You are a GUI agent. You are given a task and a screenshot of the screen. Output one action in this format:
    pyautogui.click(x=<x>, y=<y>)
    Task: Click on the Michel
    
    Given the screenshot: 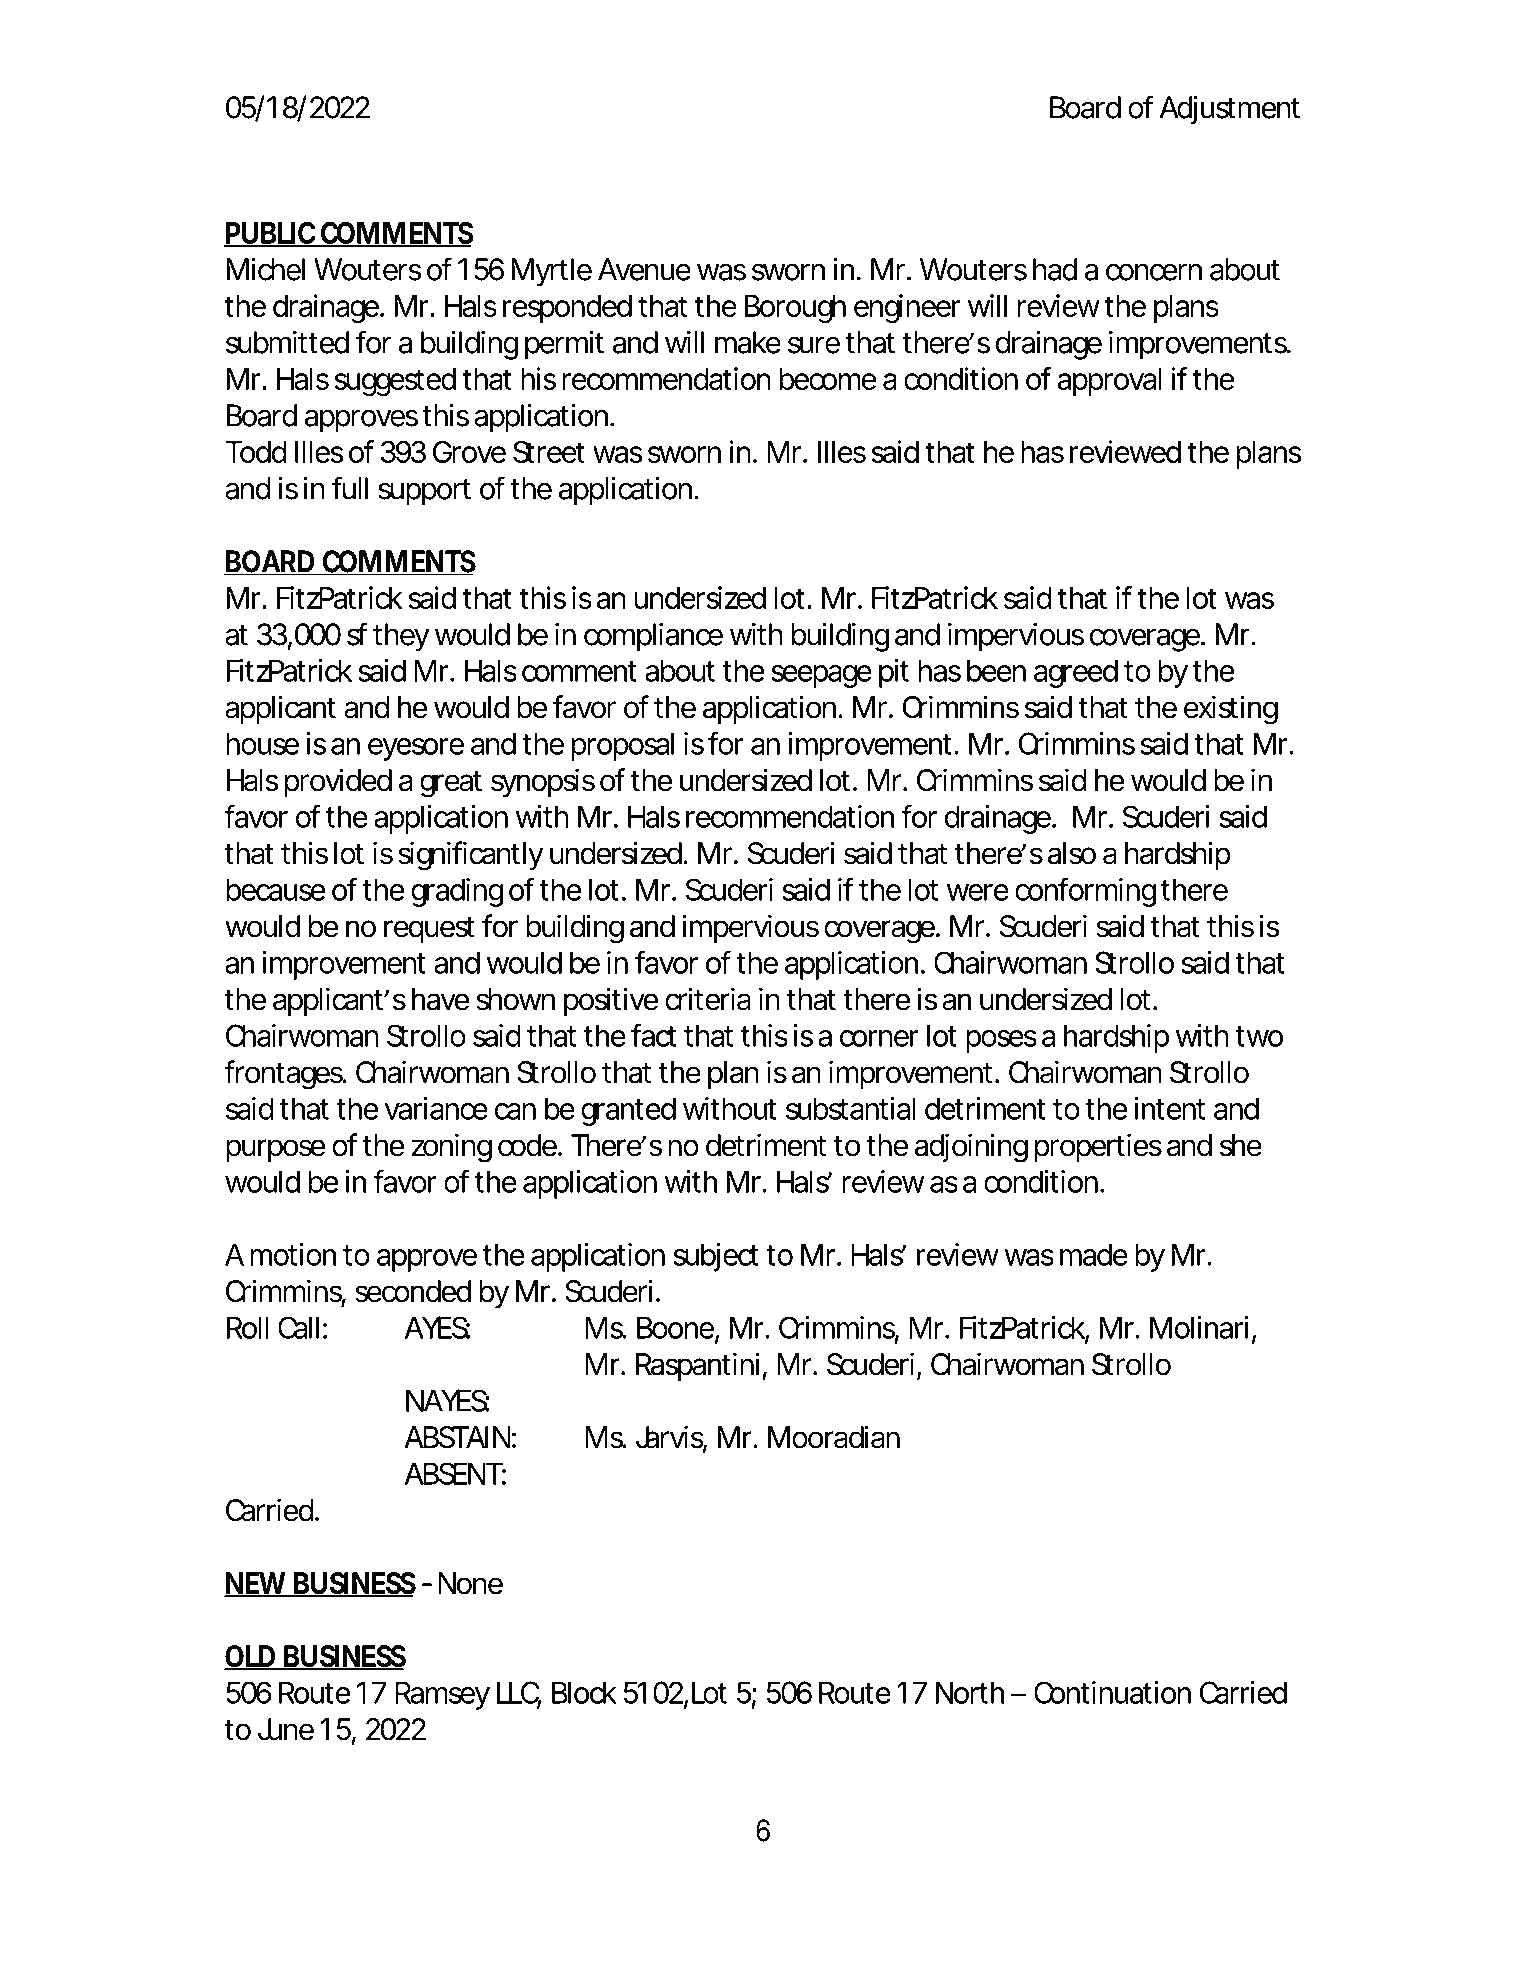 What is the action you would take?
    pyautogui.click(x=266, y=269)
